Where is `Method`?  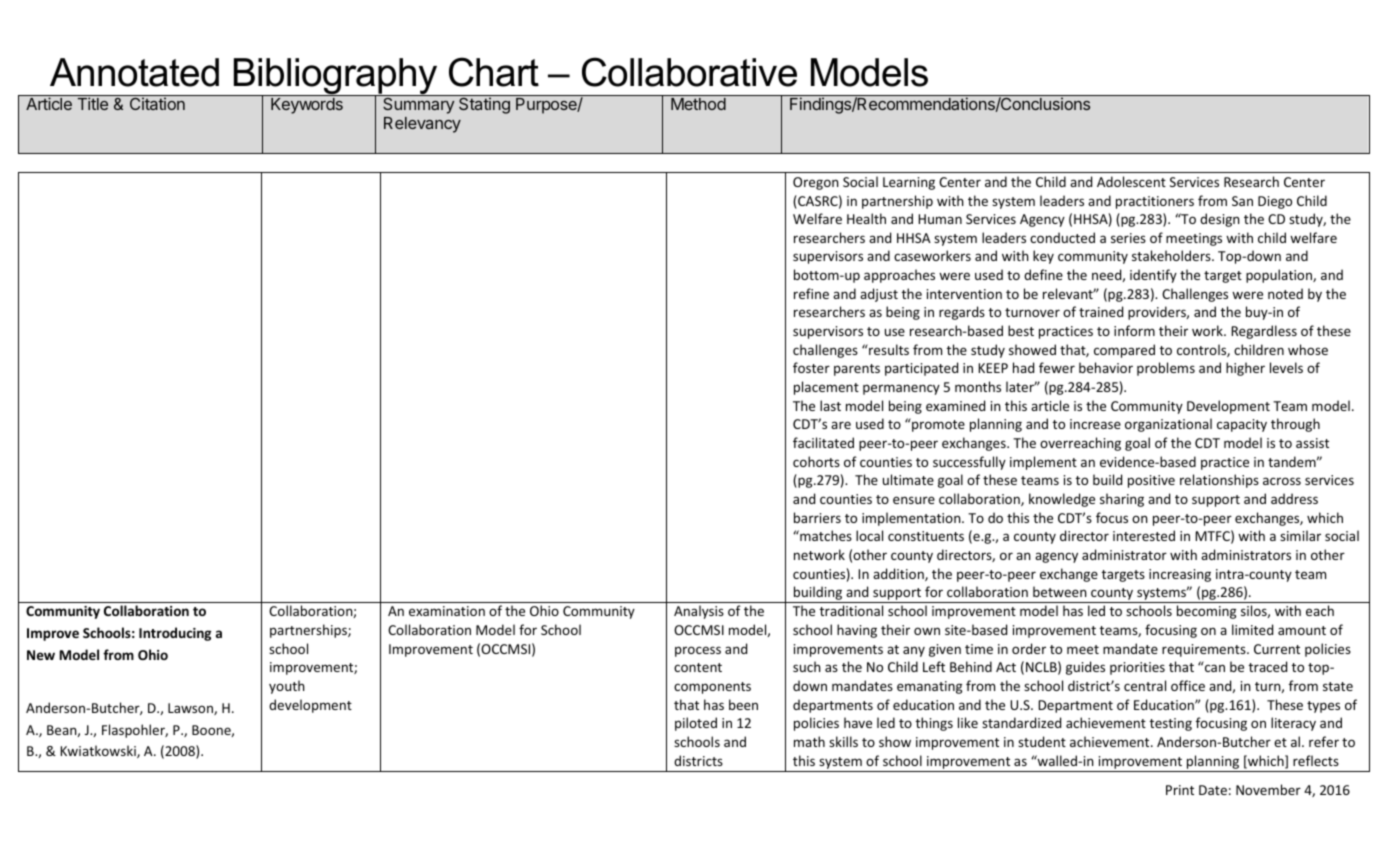
Method is located at coordinates (698, 104).
